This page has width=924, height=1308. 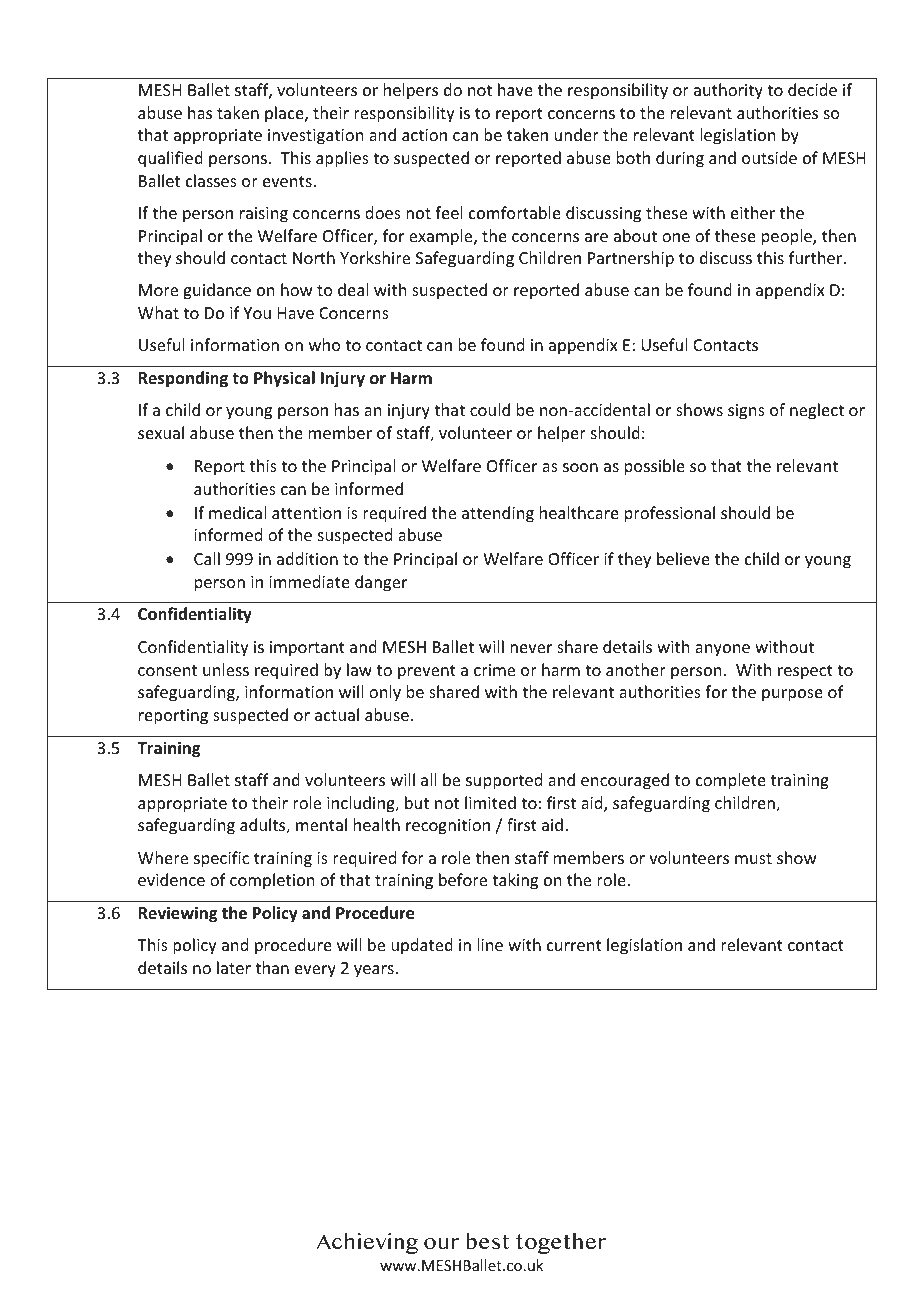 What do you see at coordinates (234, 967) in the page?
I see `later` at bounding box center [234, 967].
